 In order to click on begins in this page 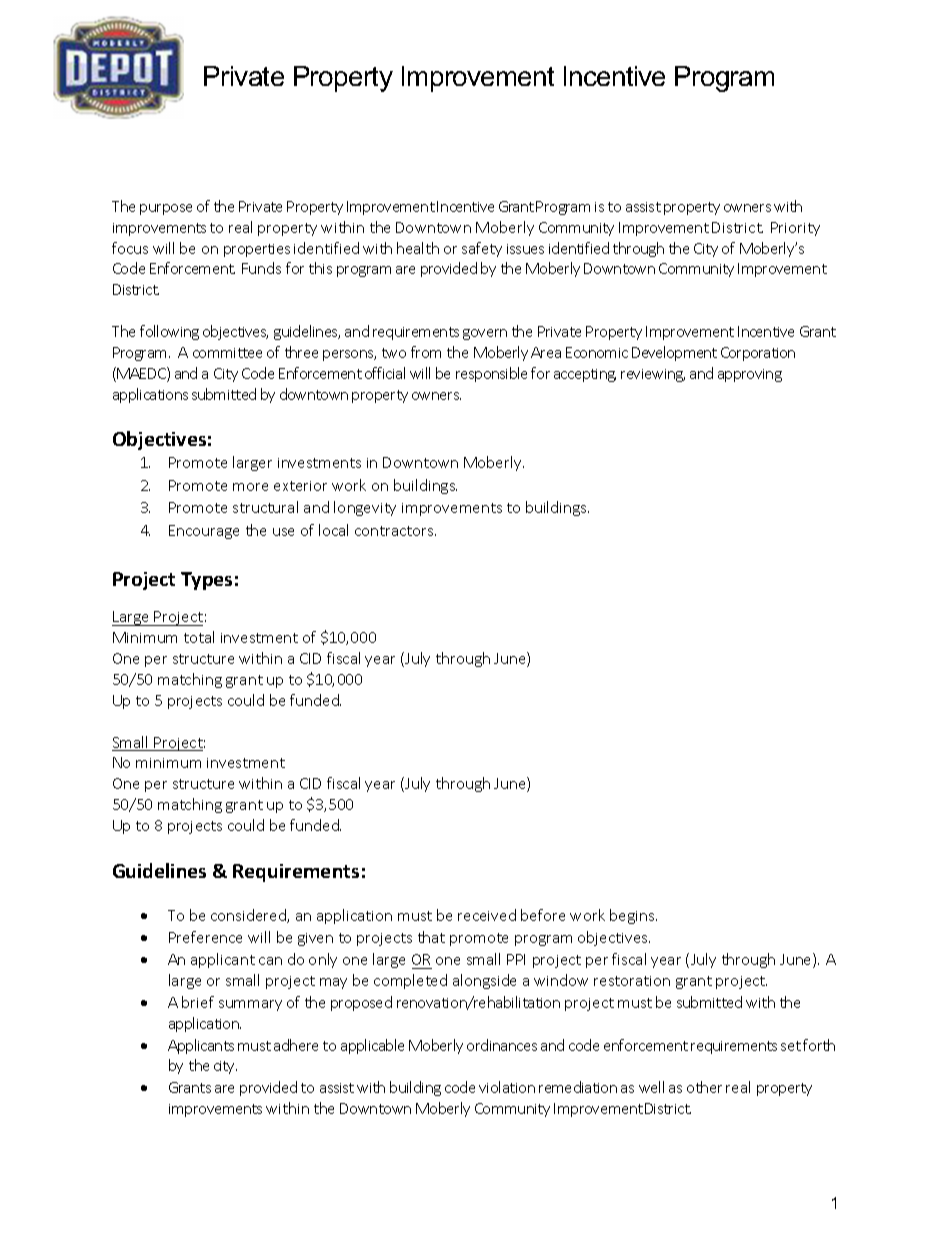, I will do `click(633, 916)`.
